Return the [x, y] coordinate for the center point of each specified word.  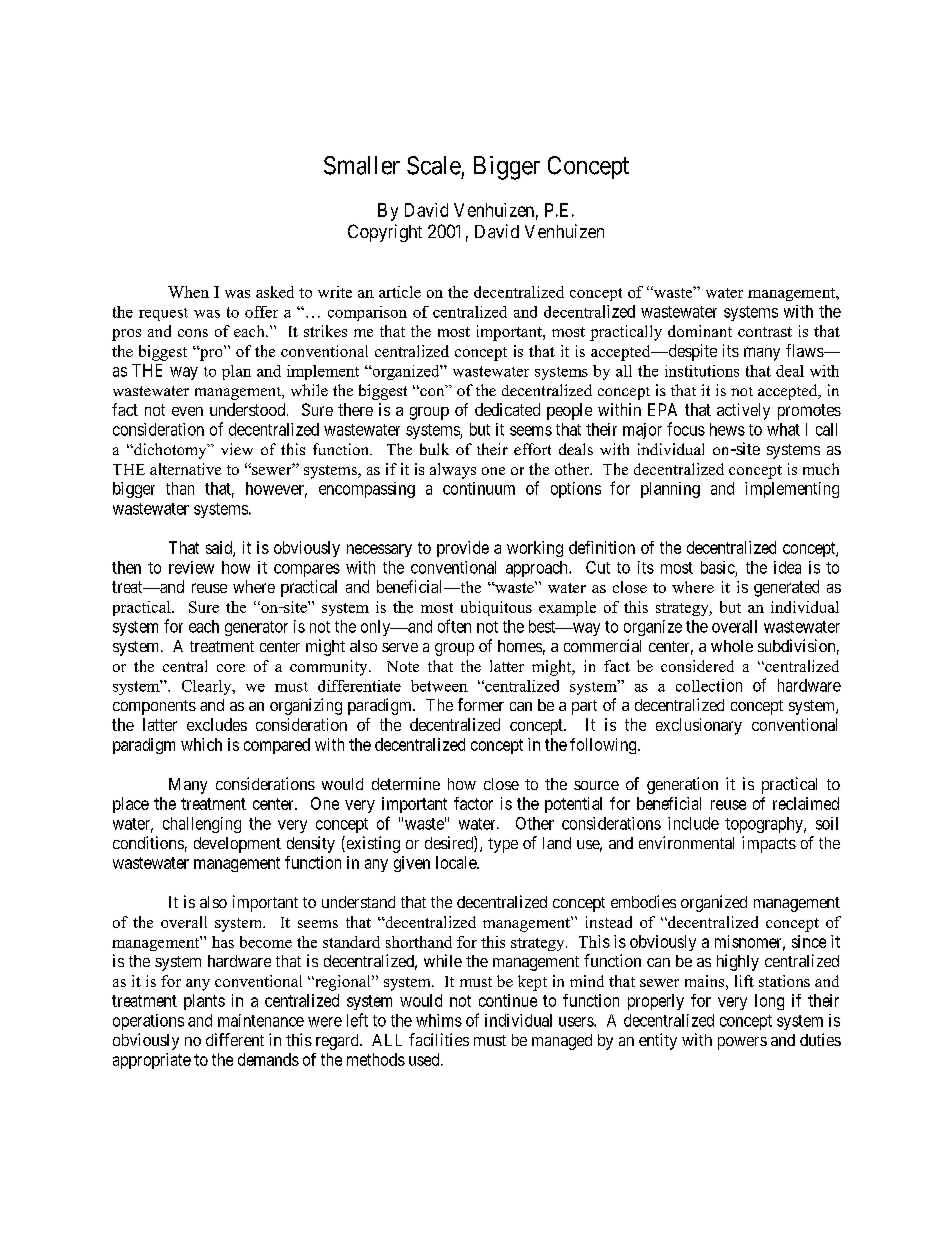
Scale [434, 165]
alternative [185, 469]
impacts [769, 844]
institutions [702, 371]
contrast [765, 332]
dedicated [507, 409]
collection [709, 685]
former [481, 704]
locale [457, 862]
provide [463, 549]
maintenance [261, 1020]
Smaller [362, 165]
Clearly [208, 687]
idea [787, 567]
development [237, 845]
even [187, 411]
